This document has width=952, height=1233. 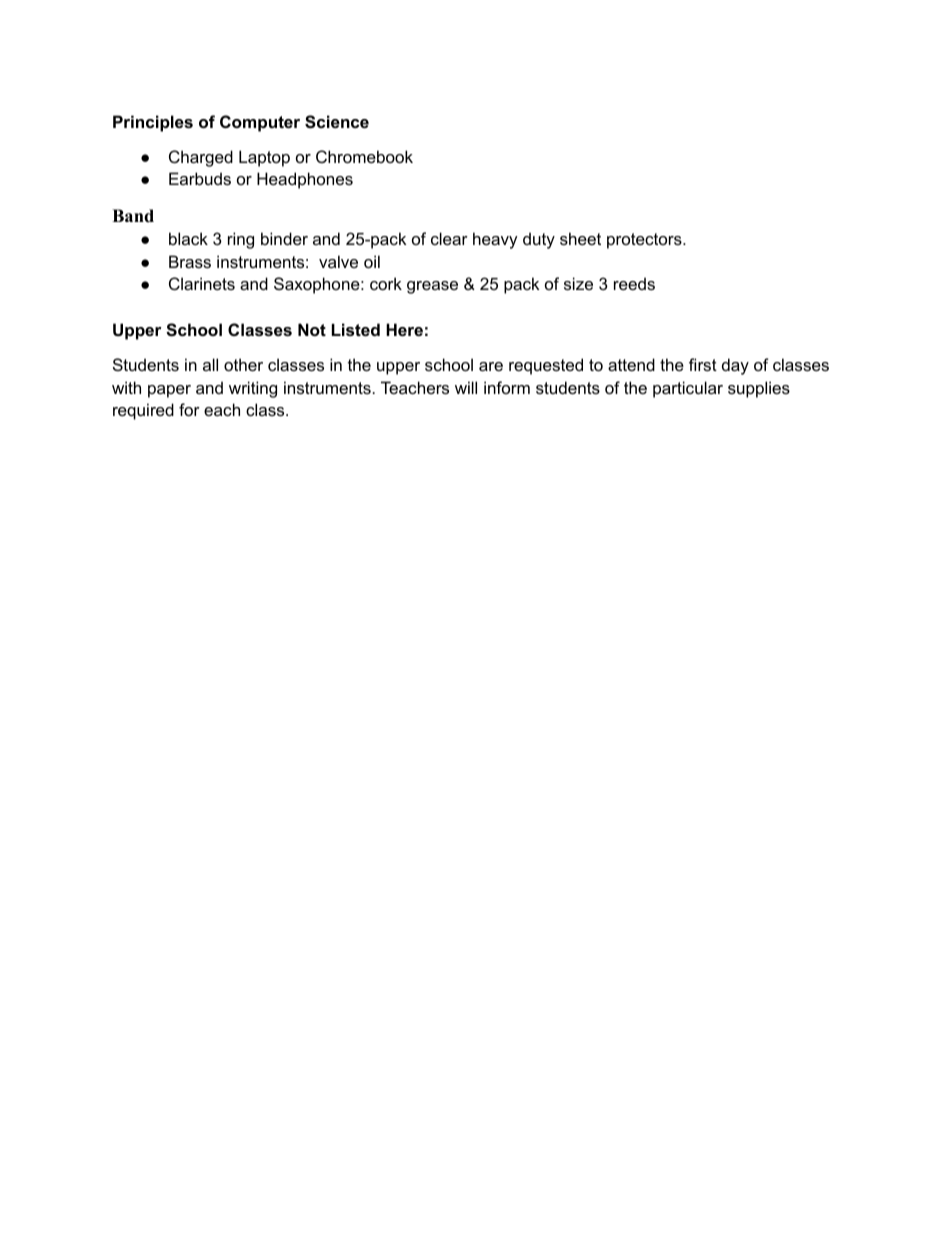 I want to click on particular, so click(x=688, y=389).
